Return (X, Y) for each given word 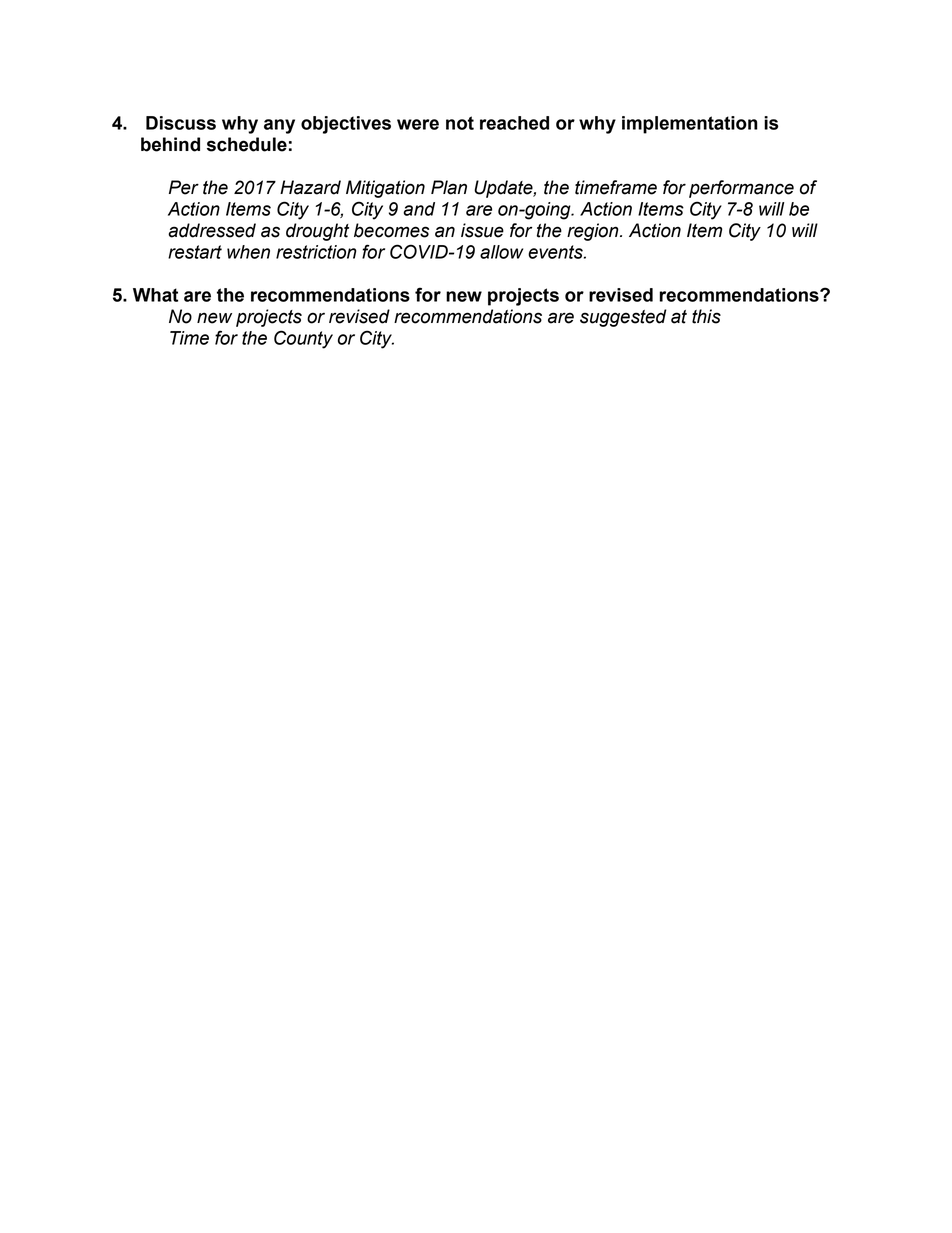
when (248, 252)
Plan (449, 187)
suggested (623, 318)
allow (501, 252)
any (279, 126)
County (303, 339)
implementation (690, 125)
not (460, 123)
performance (741, 189)
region (594, 232)
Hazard (310, 187)
